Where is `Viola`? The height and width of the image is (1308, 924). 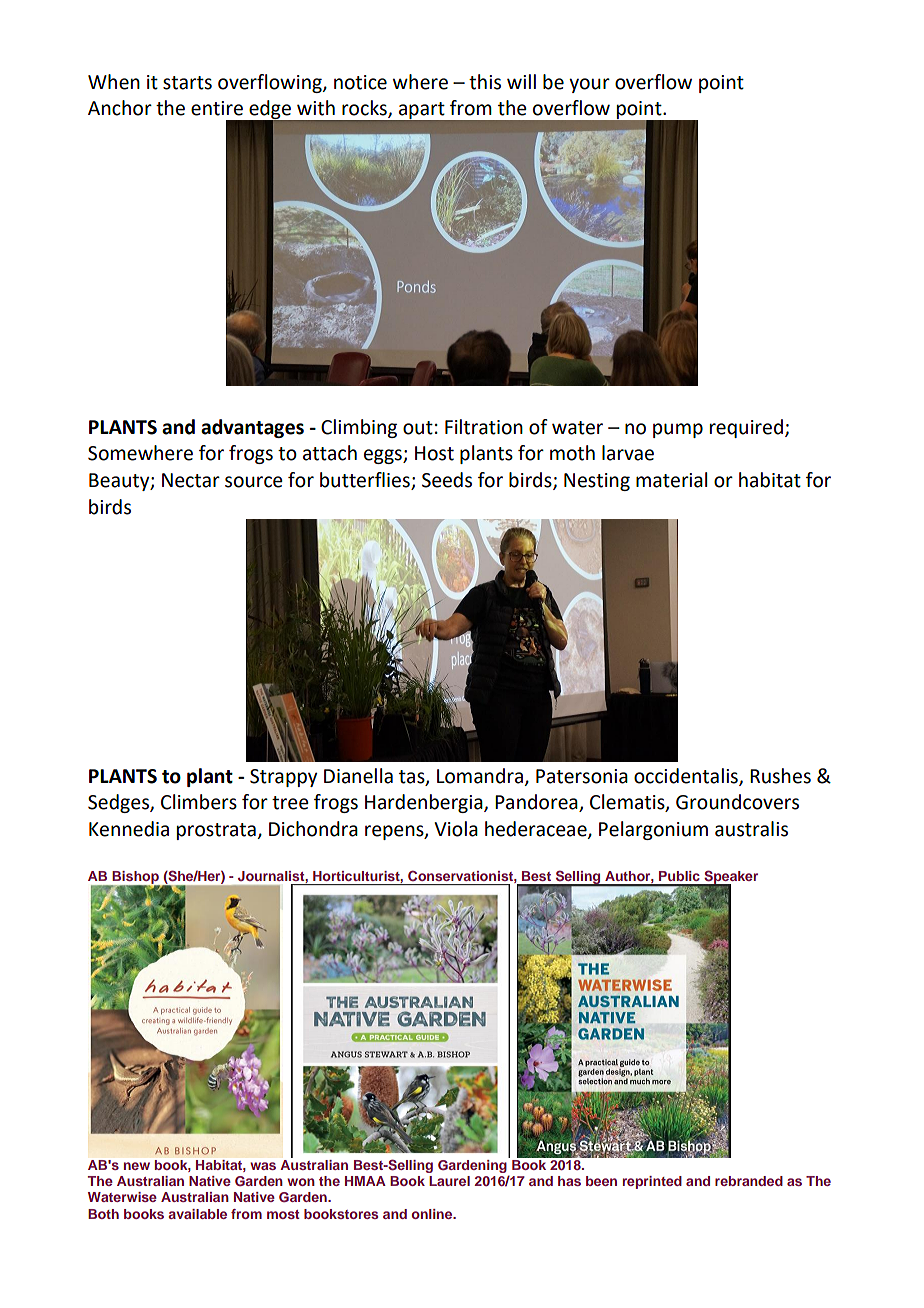 Viola is located at coordinates (456, 829).
